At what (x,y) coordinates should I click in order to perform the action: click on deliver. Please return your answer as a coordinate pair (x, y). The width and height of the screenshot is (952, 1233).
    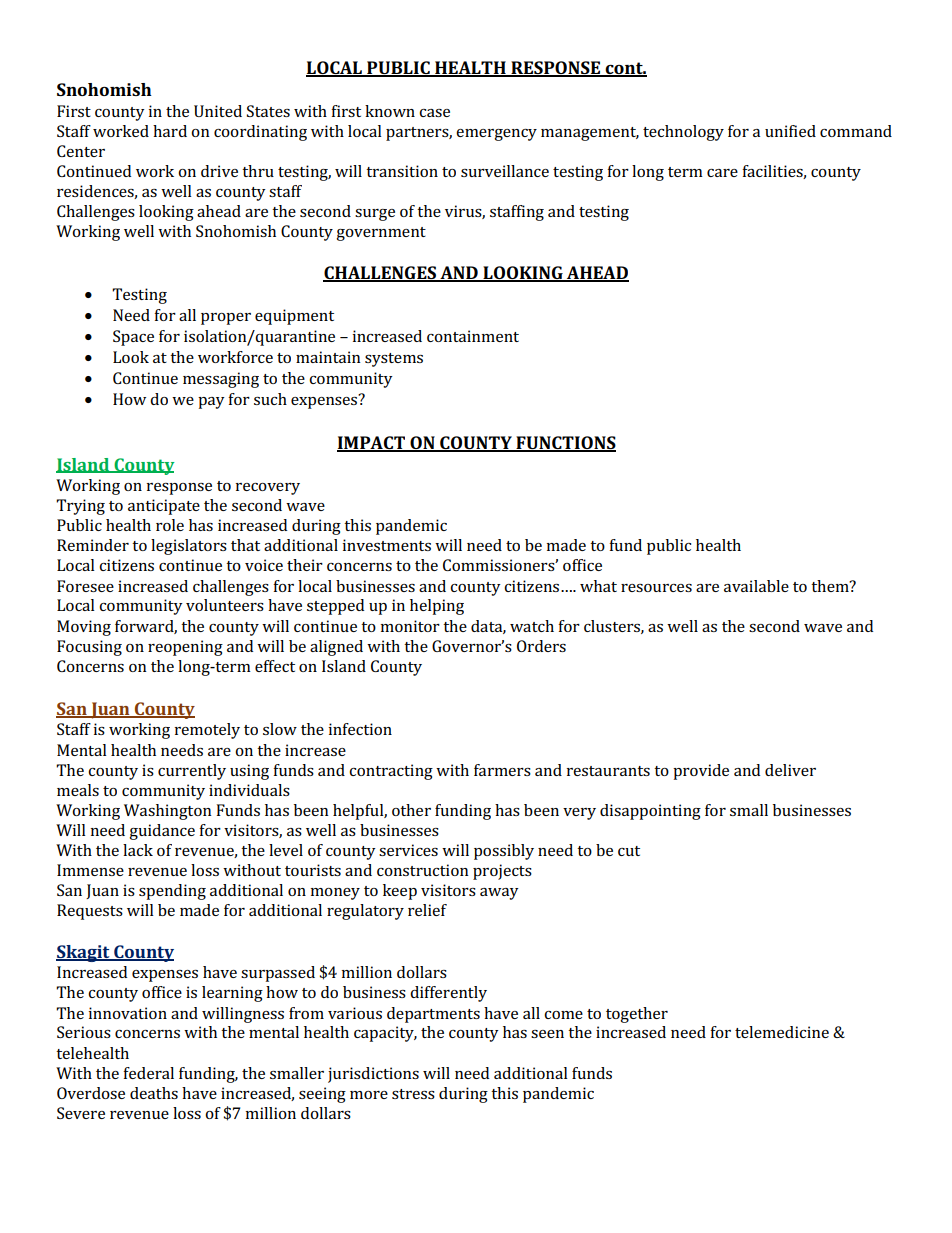
    Looking at the image, I should click on (790, 770).
